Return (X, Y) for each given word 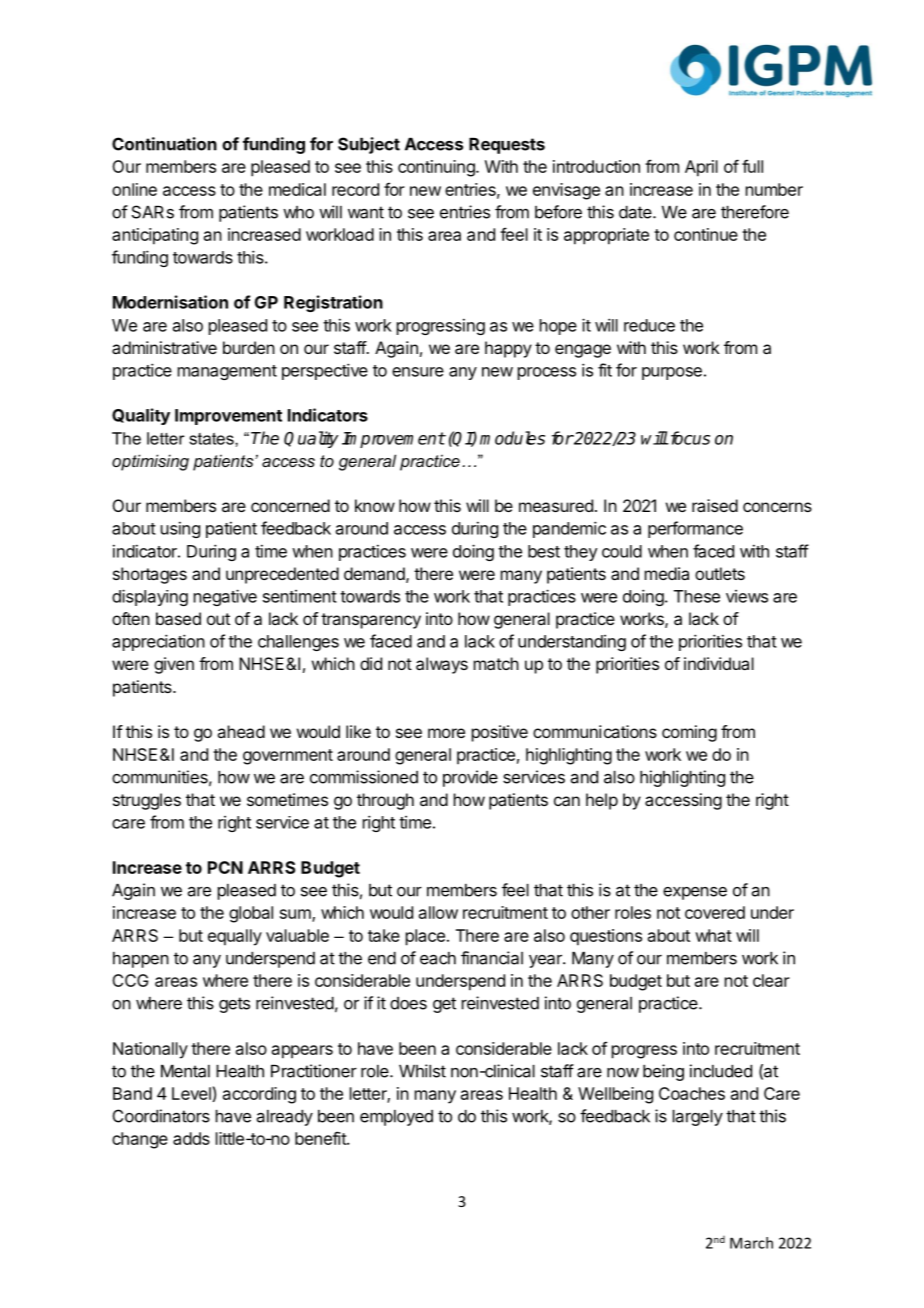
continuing (437, 168)
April (701, 168)
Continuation (164, 144)
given (174, 665)
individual (719, 663)
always (442, 665)
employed (396, 1118)
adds (191, 1138)
